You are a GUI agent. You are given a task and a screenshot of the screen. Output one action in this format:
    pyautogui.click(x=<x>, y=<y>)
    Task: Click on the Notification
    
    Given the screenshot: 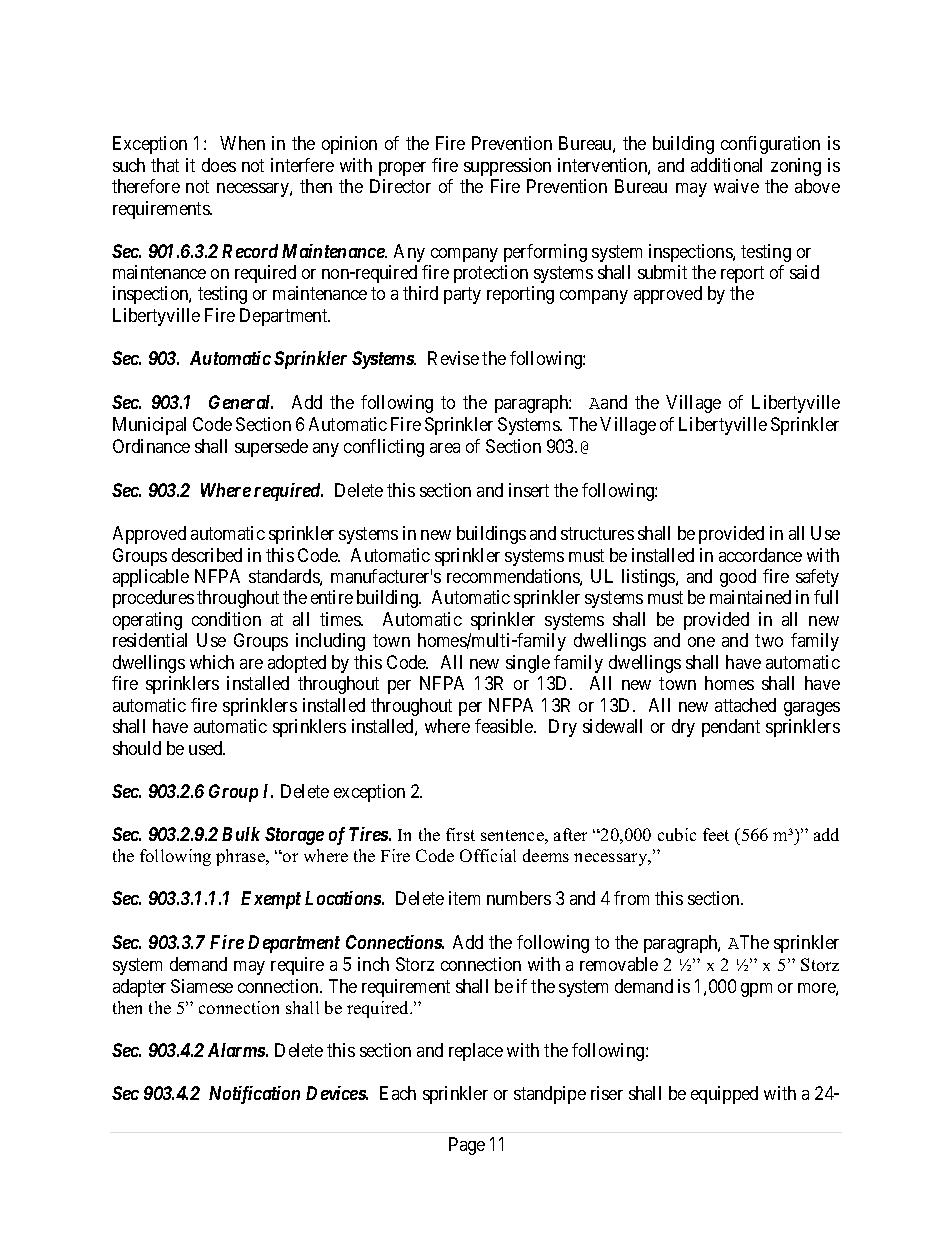 What is the action you would take?
    pyautogui.click(x=254, y=1095)
